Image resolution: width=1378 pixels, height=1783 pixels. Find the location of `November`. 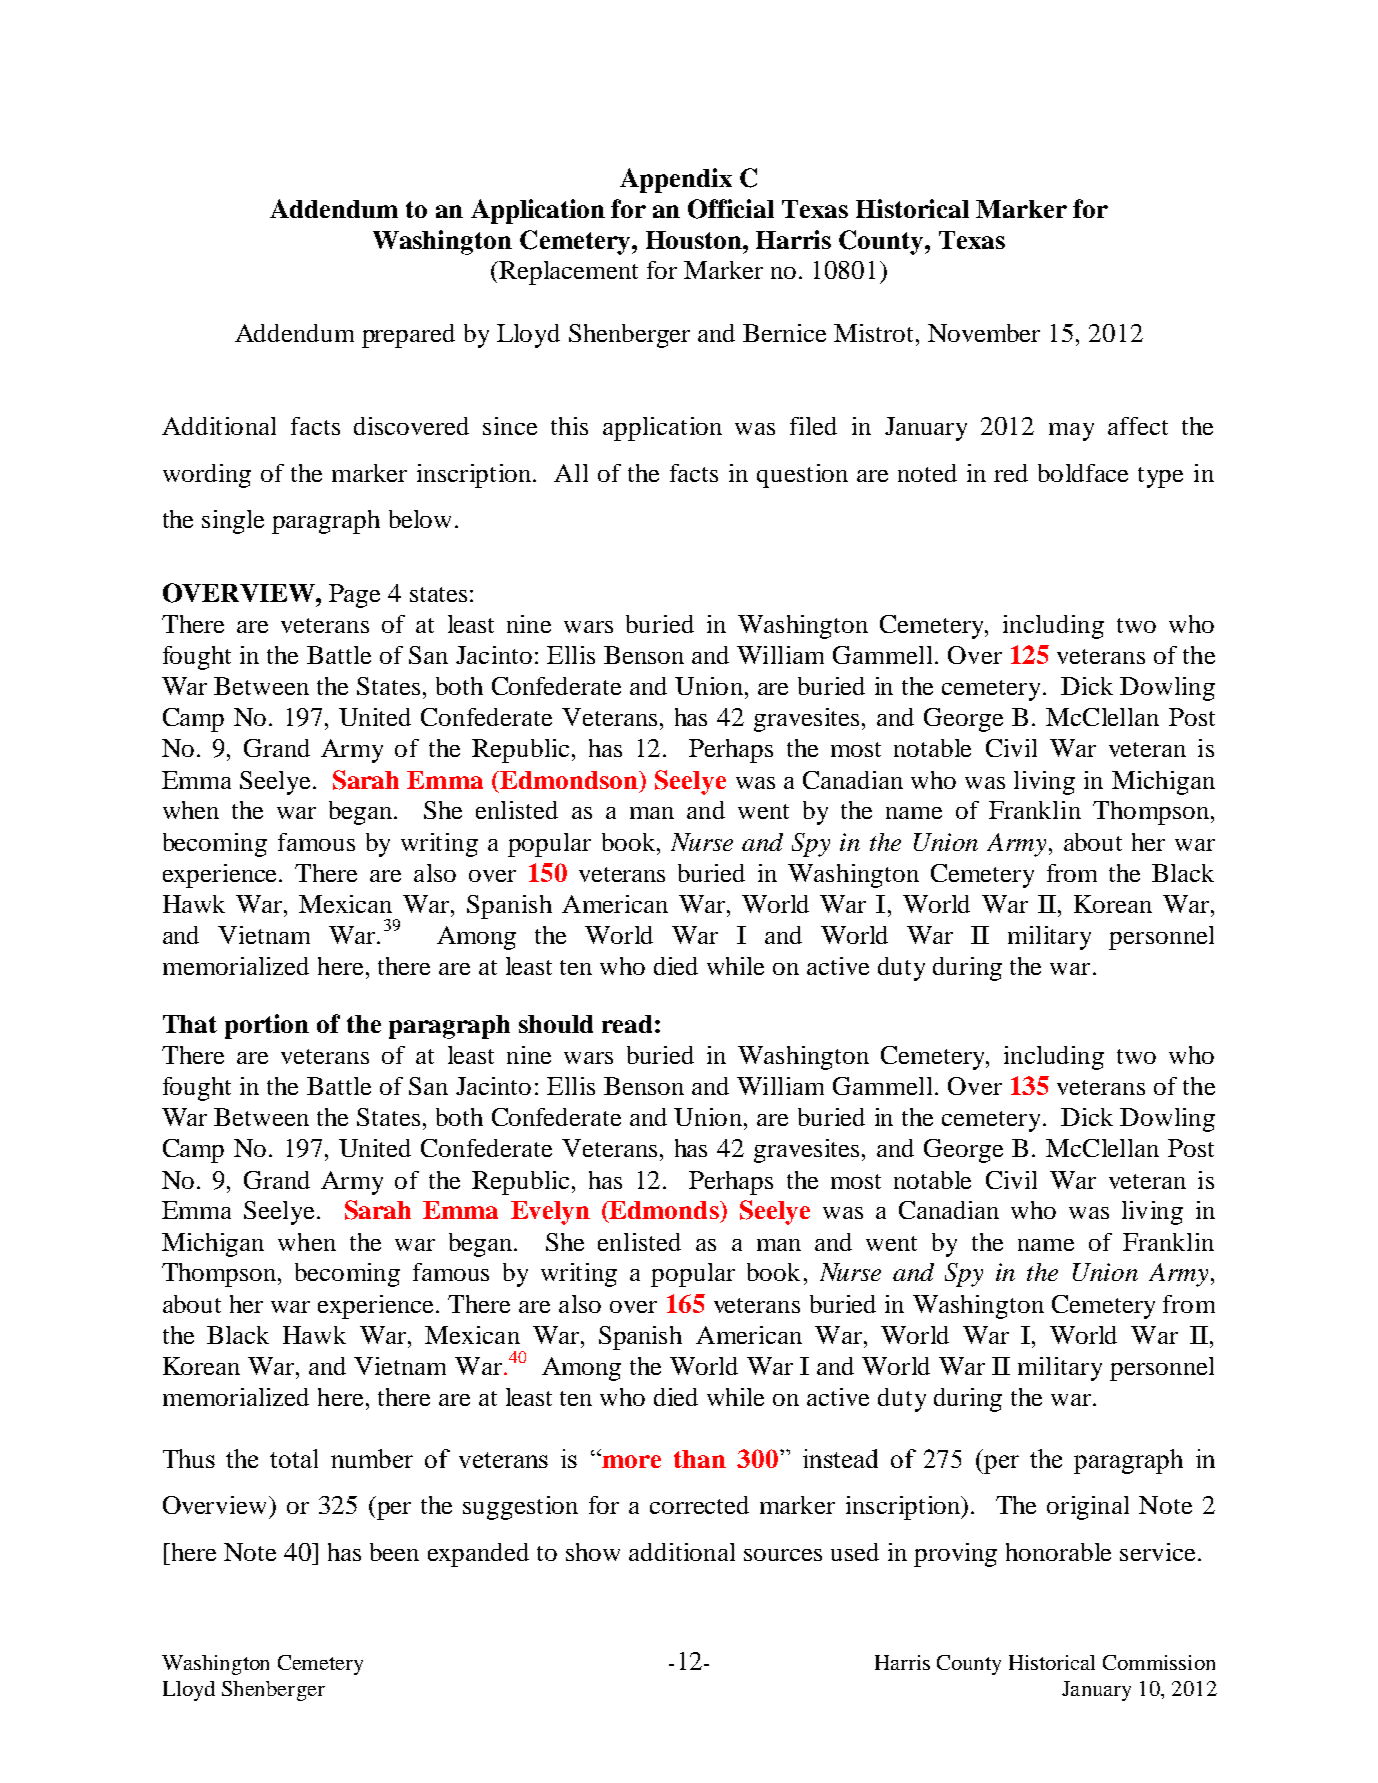

November is located at coordinates (984, 333).
